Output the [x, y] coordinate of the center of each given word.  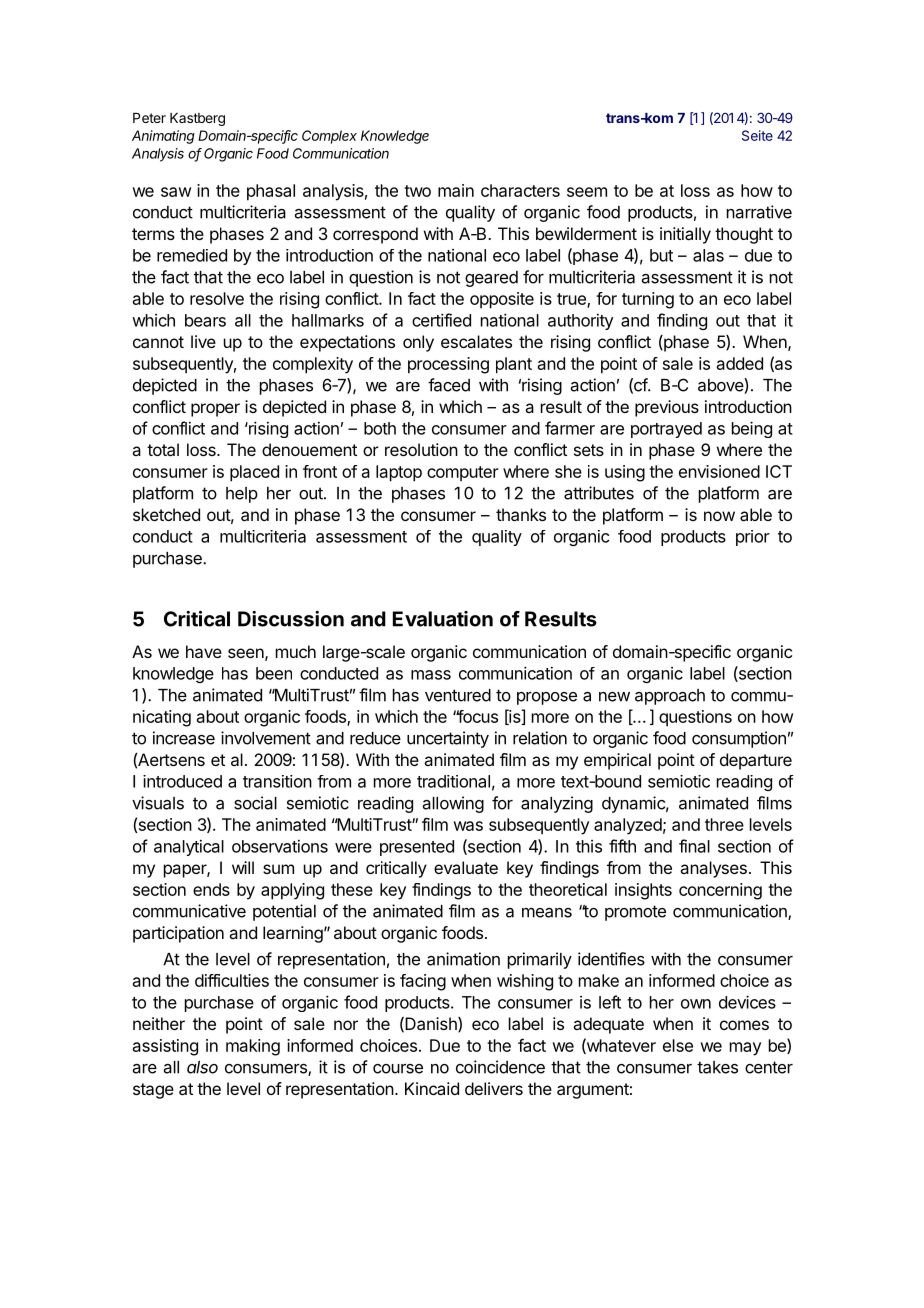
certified [441, 320]
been [274, 673]
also [202, 1067]
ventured [458, 695]
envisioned [719, 471]
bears [205, 320]
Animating [163, 137]
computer [463, 473]
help [242, 495]
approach [670, 697]
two [417, 191]
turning [648, 300]
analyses [713, 869]
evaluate [466, 867]
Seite [757, 135]
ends [211, 889]
